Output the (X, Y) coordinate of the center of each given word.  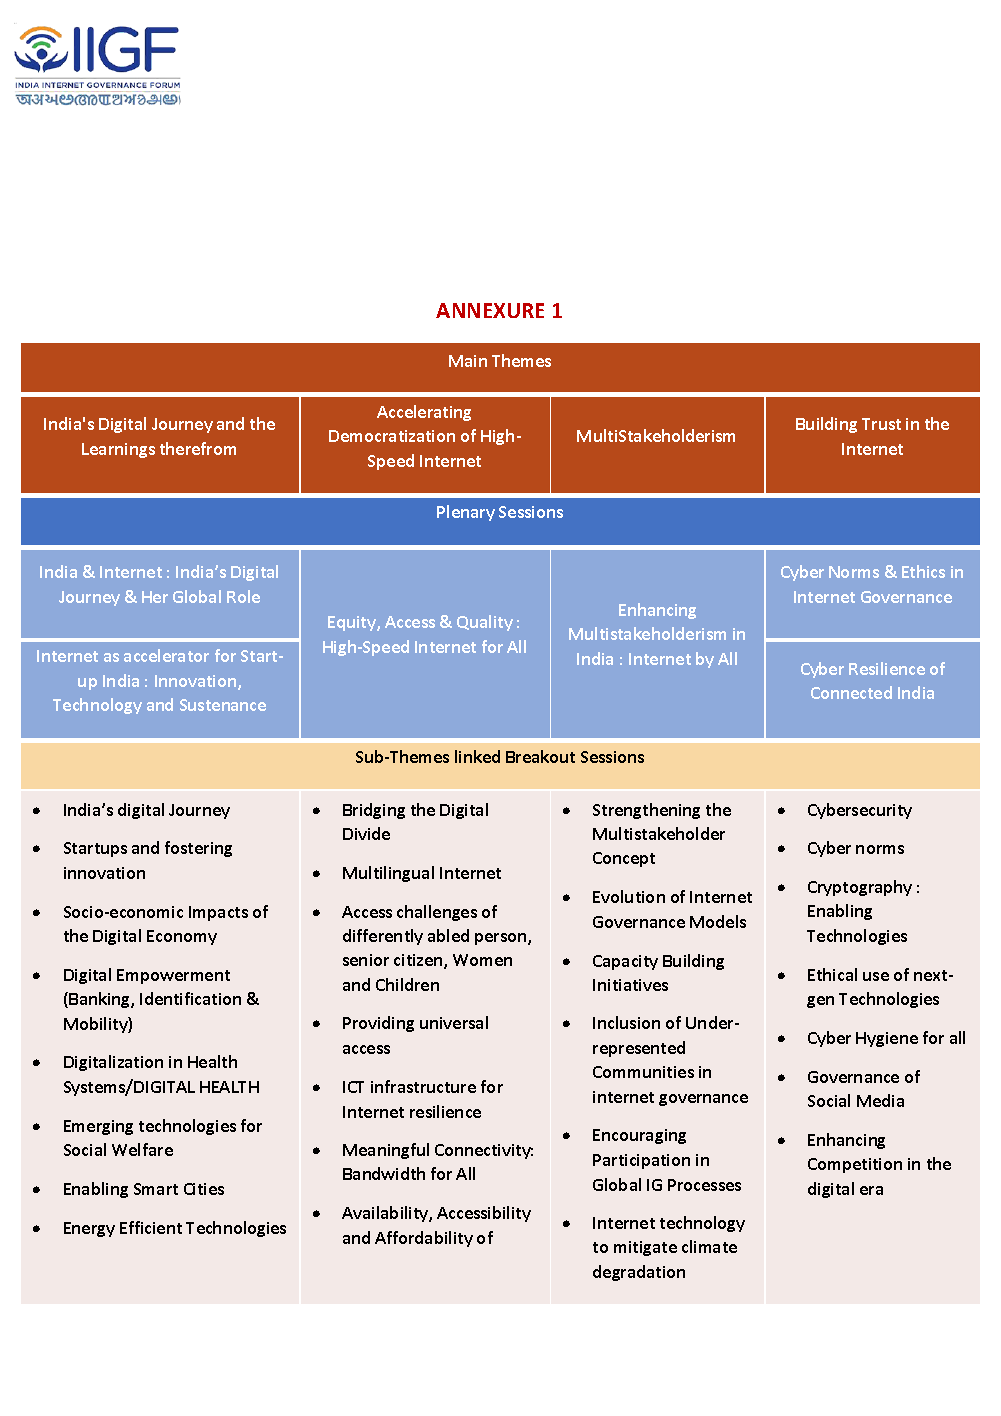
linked (477, 756)
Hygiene (887, 1039)
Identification (190, 998)
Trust (881, 424)
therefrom (198, 448)
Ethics (923, 571)
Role (243, 596)
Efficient (151, 1227)
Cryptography (860, 888)
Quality (485, 623)
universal (454, 1022)
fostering (198, 849)
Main (468, 361)
